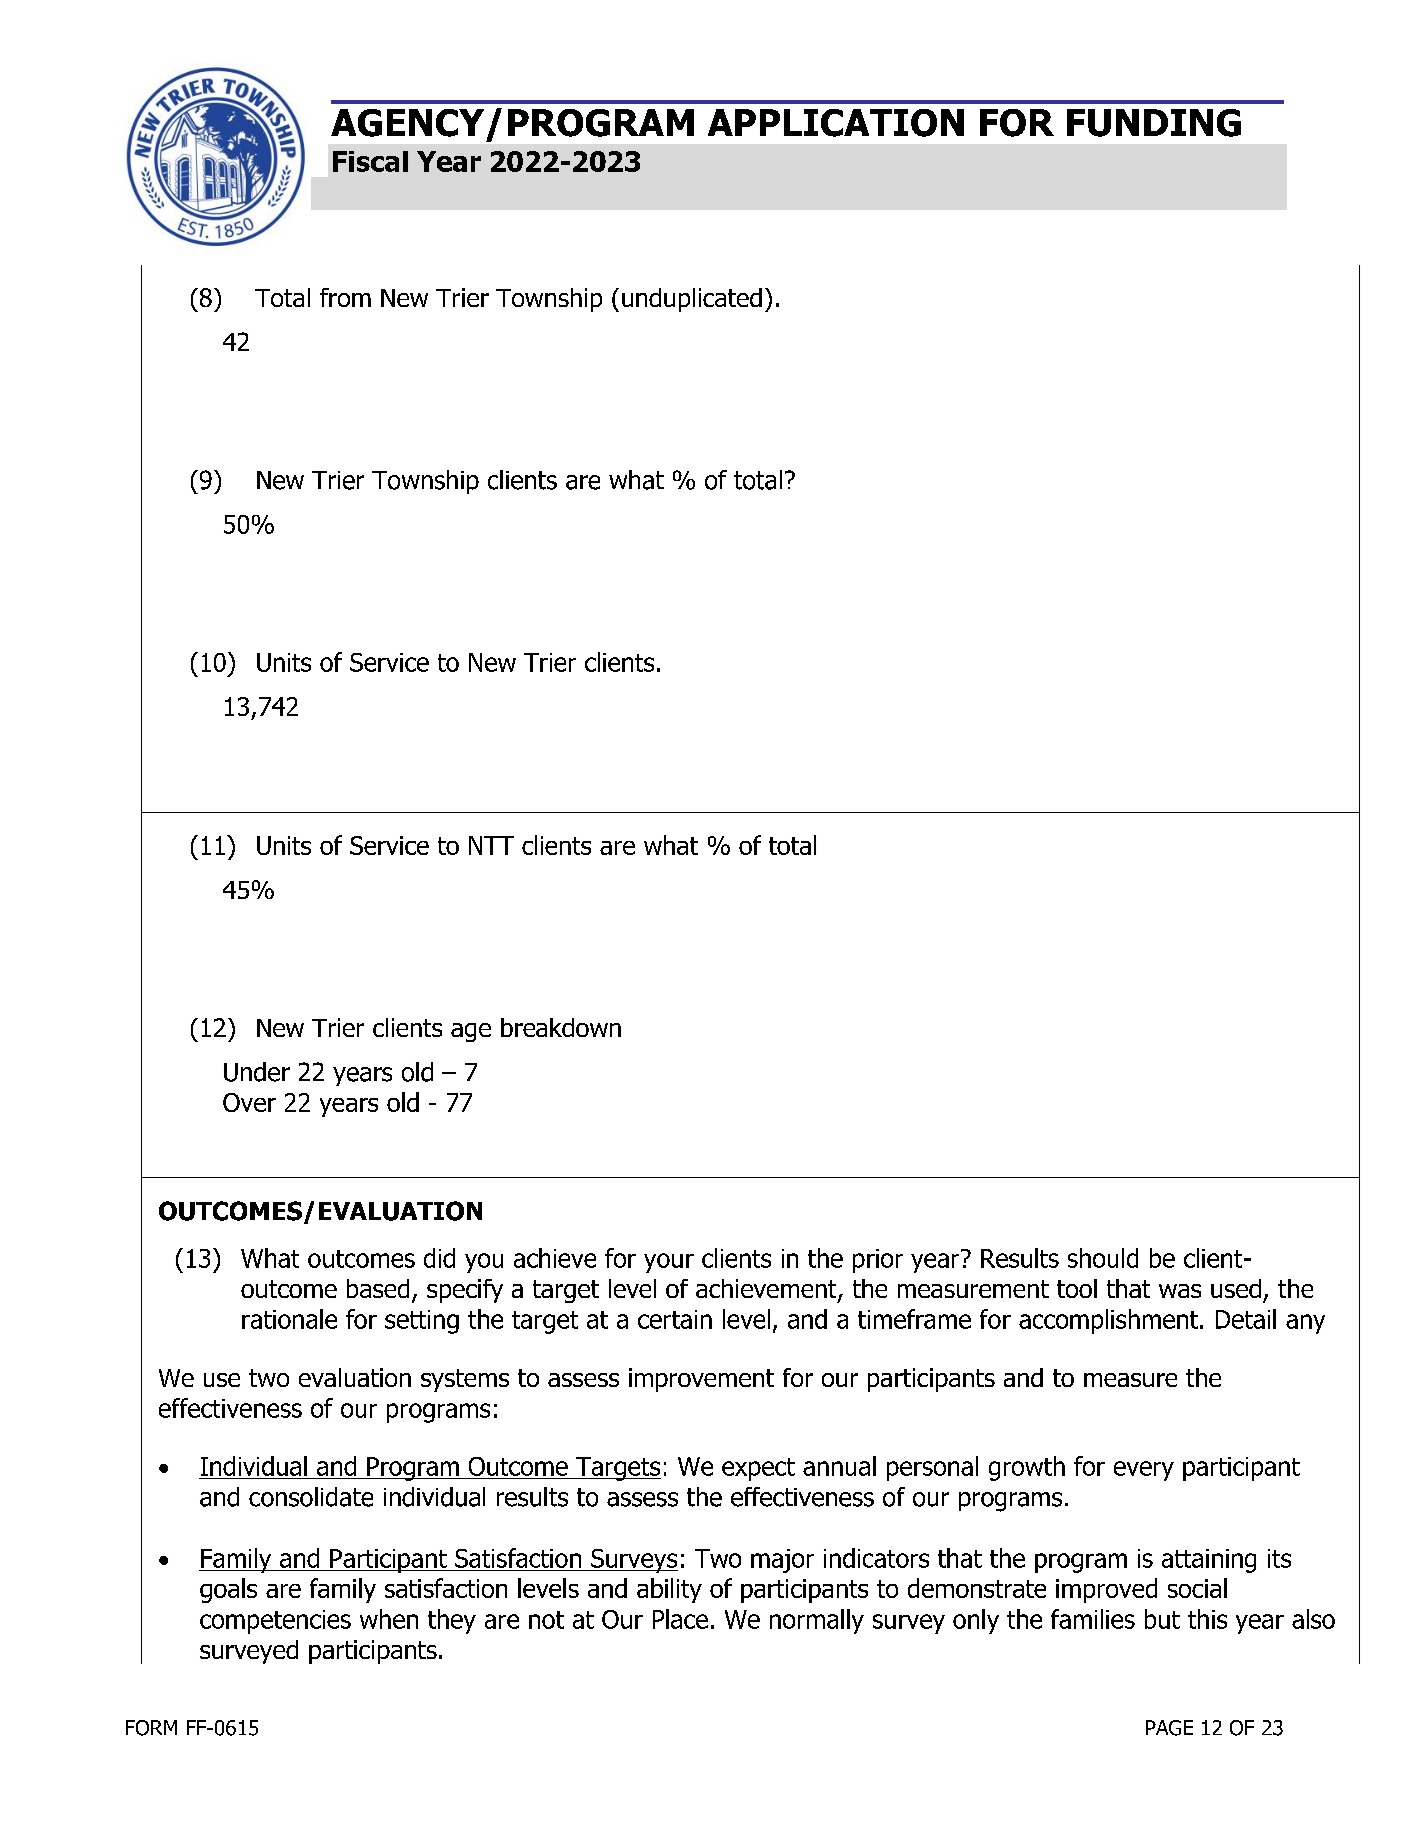  What do you see at coordinates (680, 1619) in the screenshot?
I see `Place` at bounding box center [680, 1619].
